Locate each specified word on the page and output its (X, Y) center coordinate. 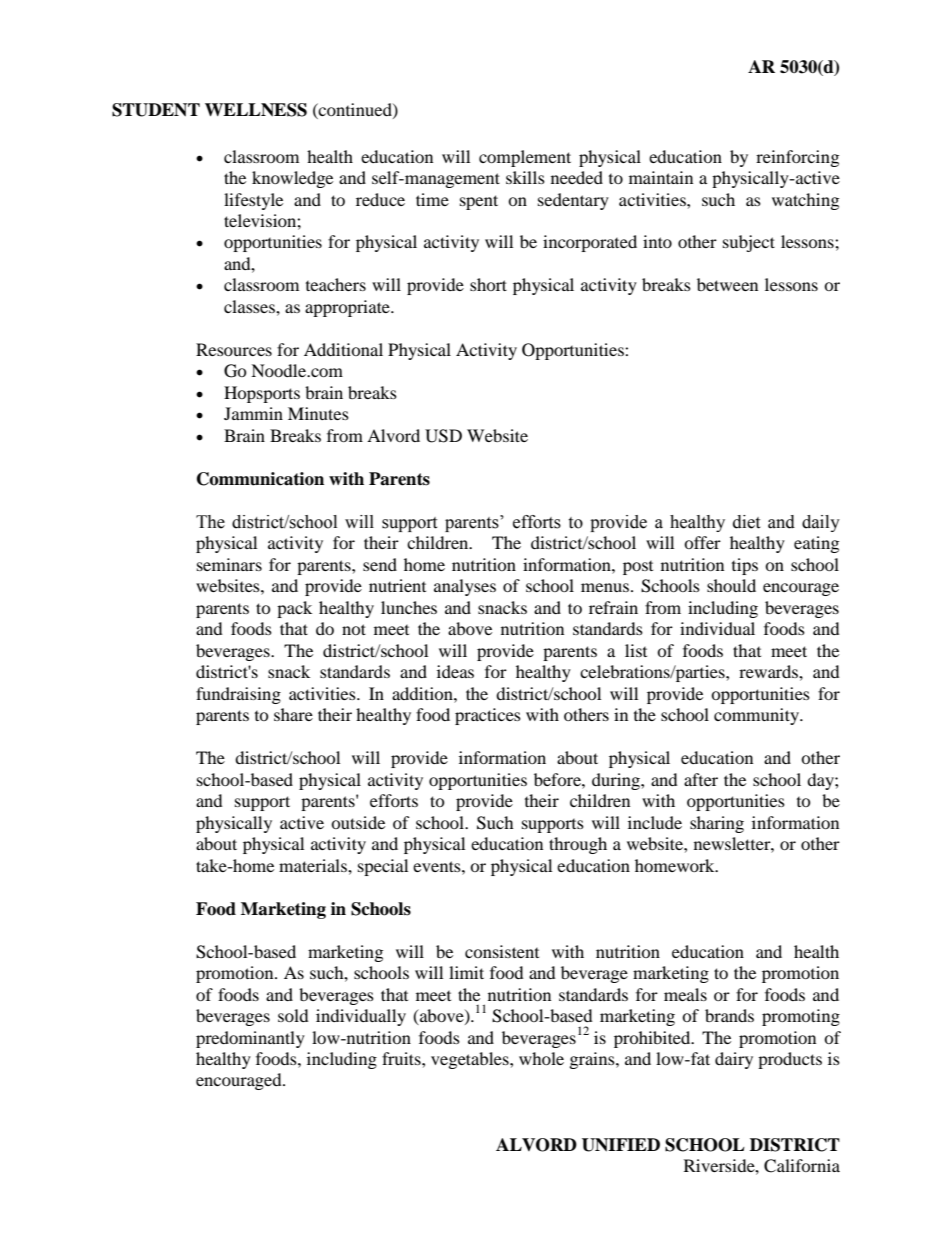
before (558, 779)
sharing (717, 824)
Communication (260, 479)
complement (525, 158)
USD (443, 436)
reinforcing (797, 158)
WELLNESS (256, 110)
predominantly (250, 1039)
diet (746, 522)
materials (314, 865)
